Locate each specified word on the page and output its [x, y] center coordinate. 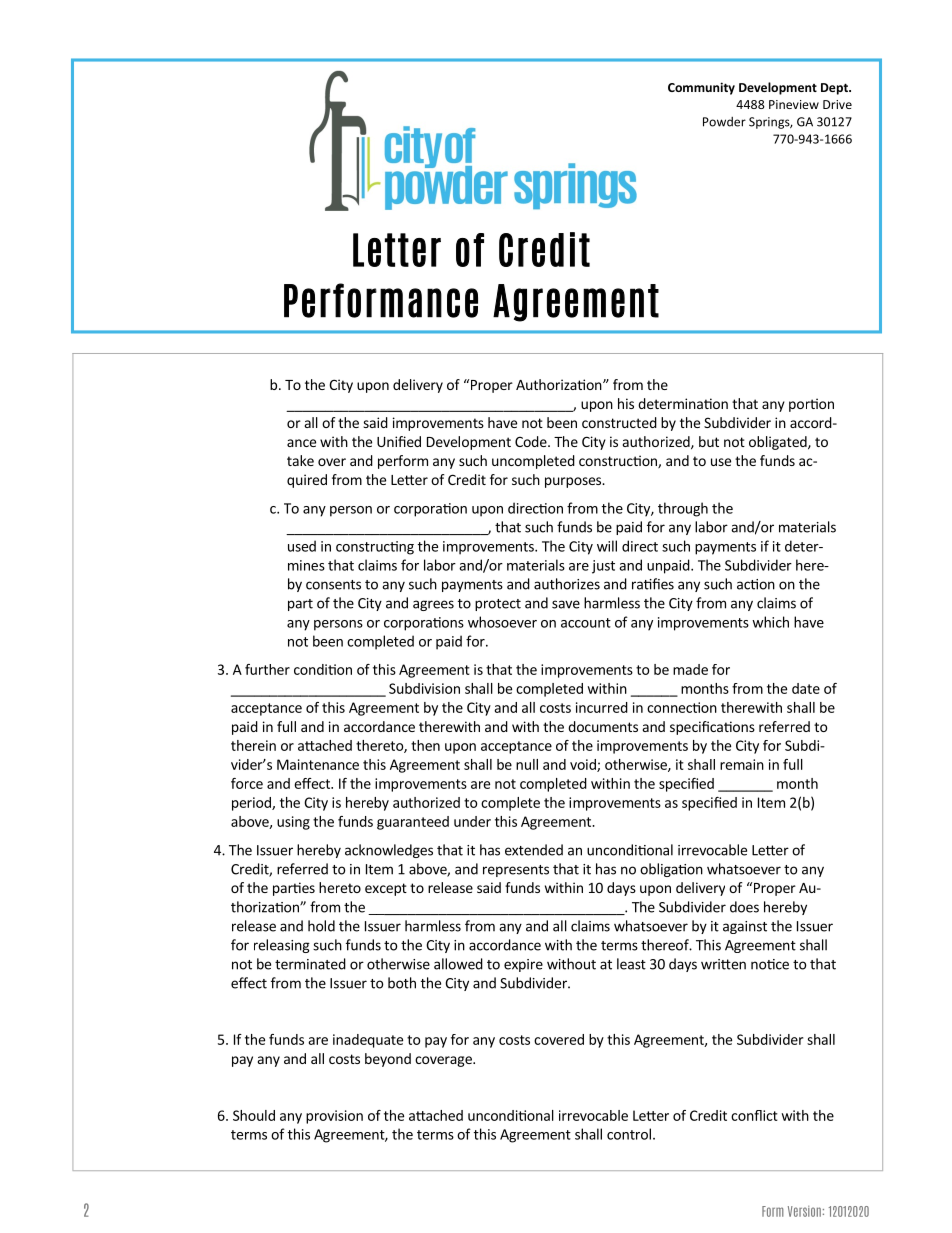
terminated [310, 964]
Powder [724, 122]
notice [770, 964]
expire [523, 965]
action [756, 584]
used [302, 546]
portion [811, 405]
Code [532, 441]
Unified [399, 441]
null [527, 764]
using [293, 823]
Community [701, 88]
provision [334, 1117]
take [300, 460]
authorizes [567, 584]
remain [742, 764]
